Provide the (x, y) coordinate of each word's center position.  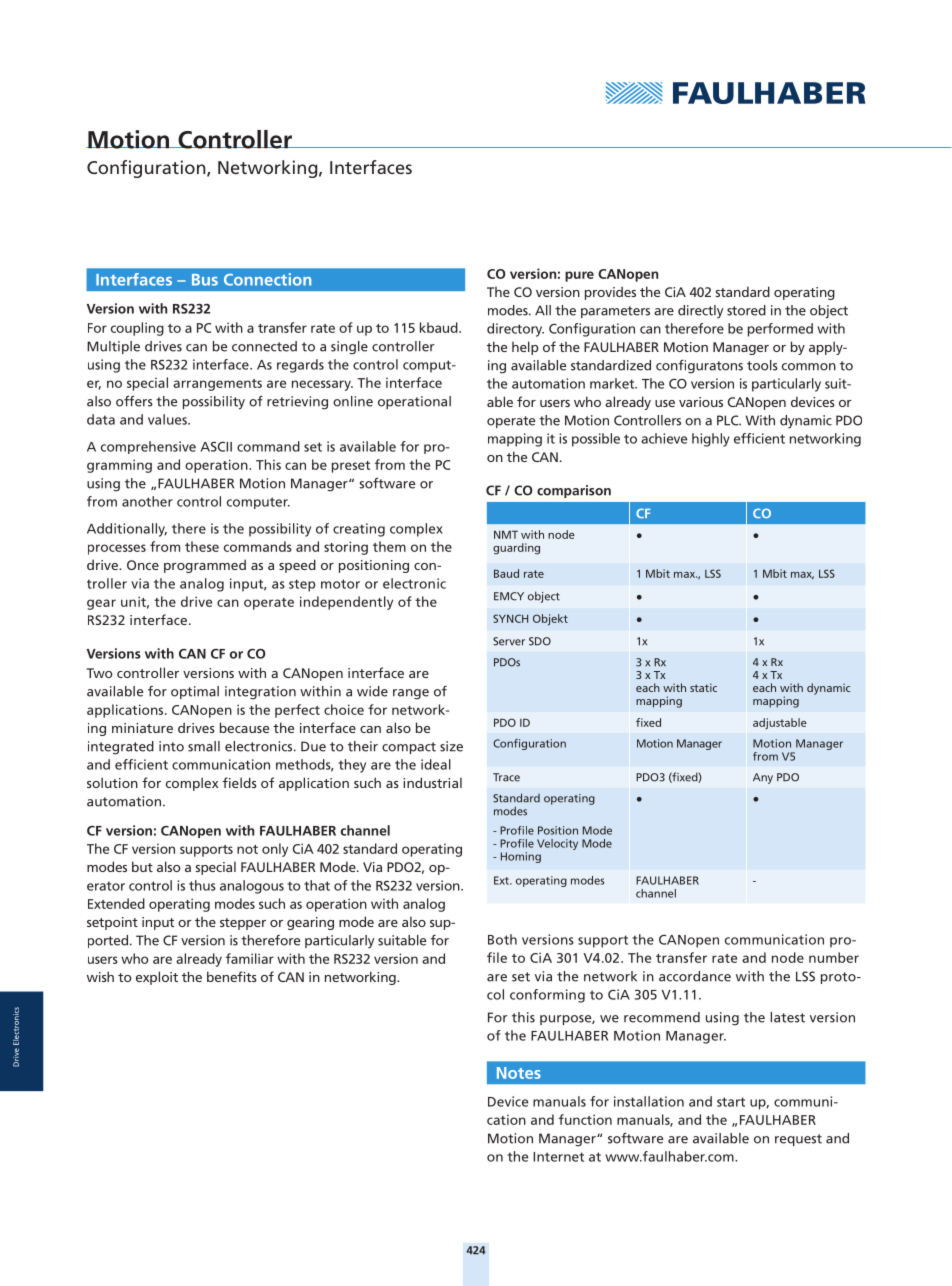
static (703, 687)
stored (746, 310)
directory (515, 330)
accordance (695, 976)
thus (202, 885)
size (451, 746)
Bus (205, 280)
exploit (157, 978)
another (147, 501)
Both (502, 939)
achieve (664, 438)
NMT (506, 534)
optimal (195, 692)
